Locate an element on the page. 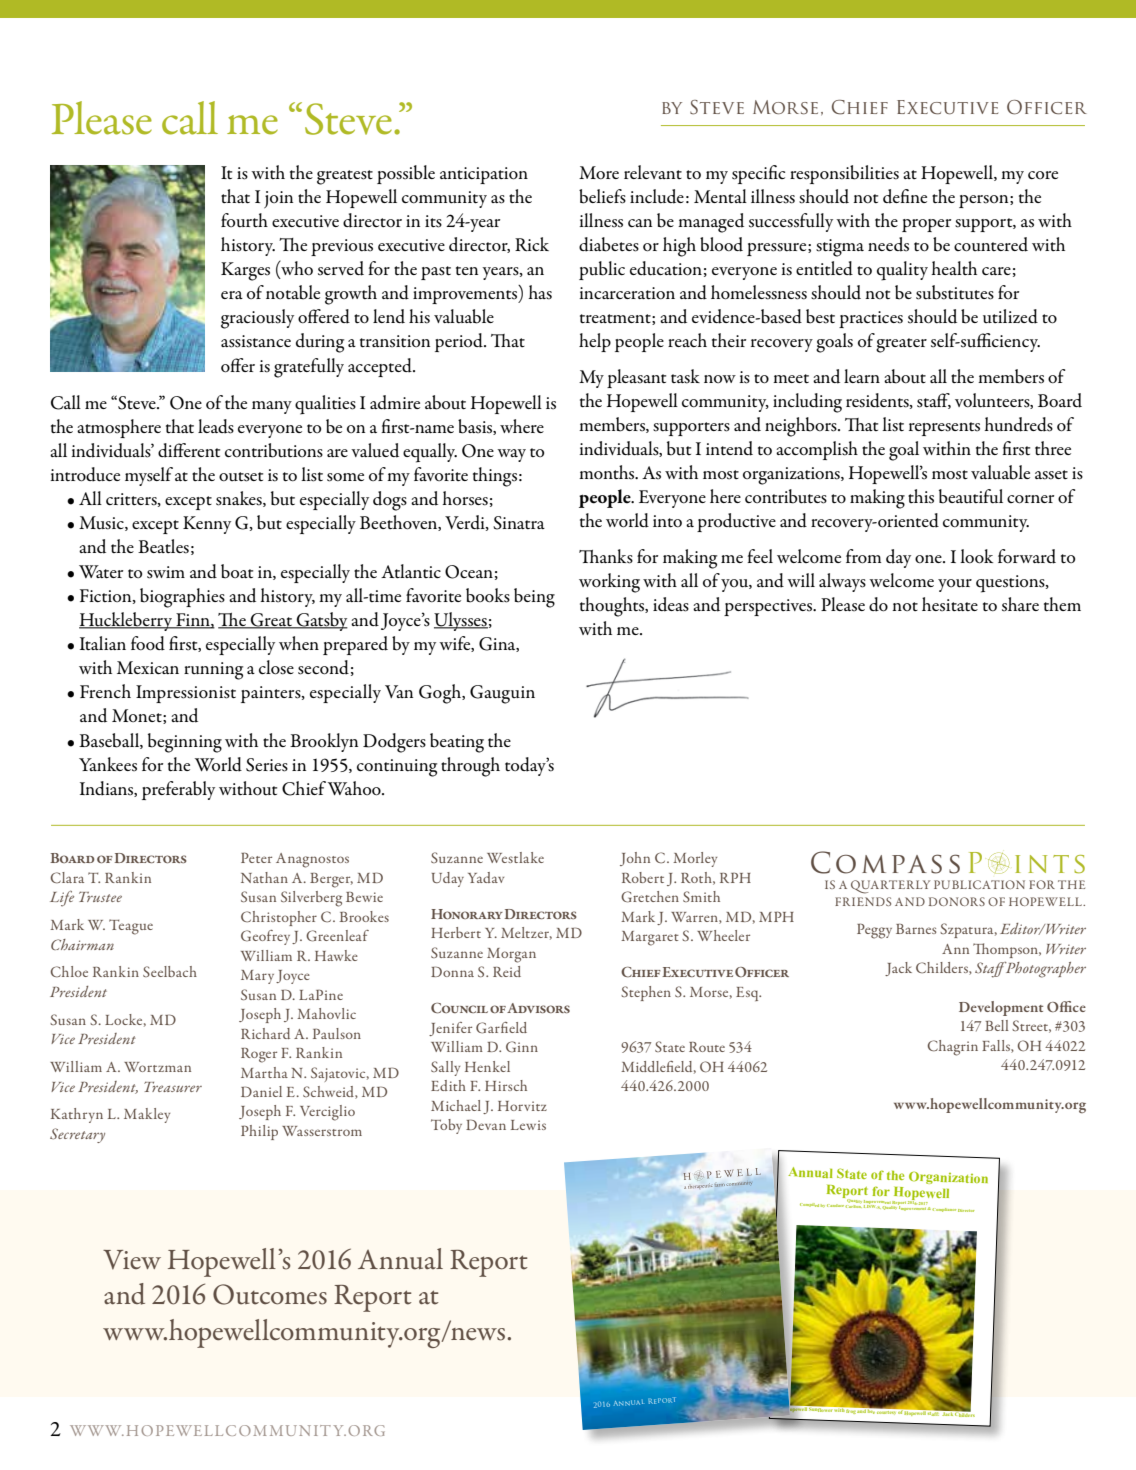  look is located at coordinates (976, 556).
